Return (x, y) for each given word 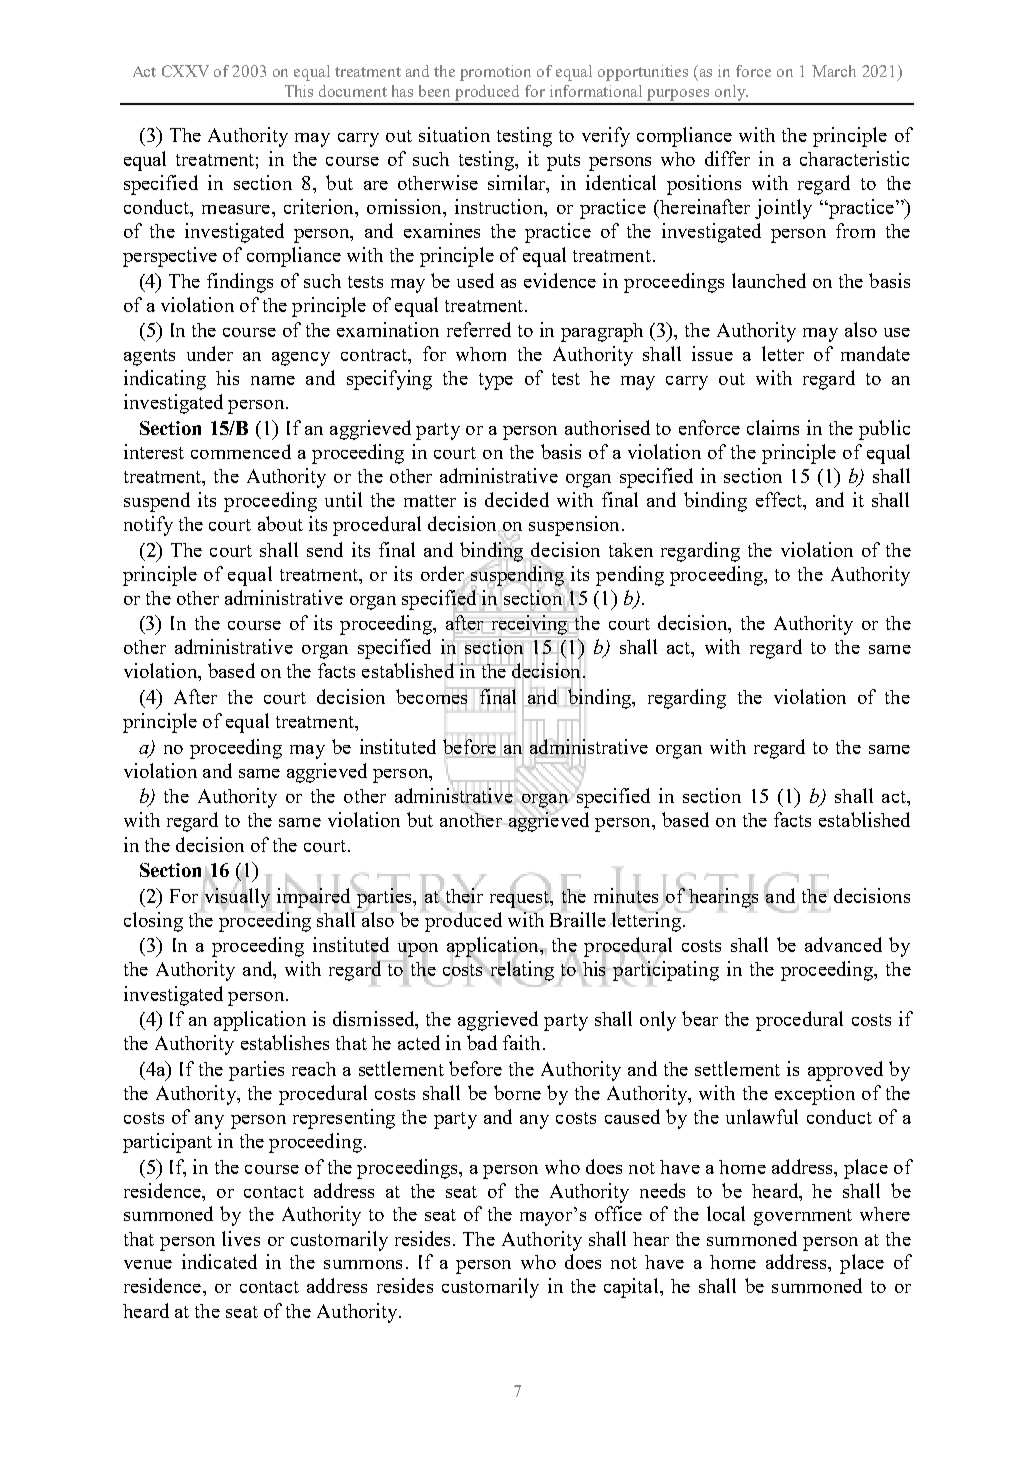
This (299, 91)
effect (780, 501)
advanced (843, 944)
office (618, 1213)
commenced (241, 451)
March (834, 71)
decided (517, 499)
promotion (495, 73)
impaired (315, 898)
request (521, 899)
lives (241, 1238)
